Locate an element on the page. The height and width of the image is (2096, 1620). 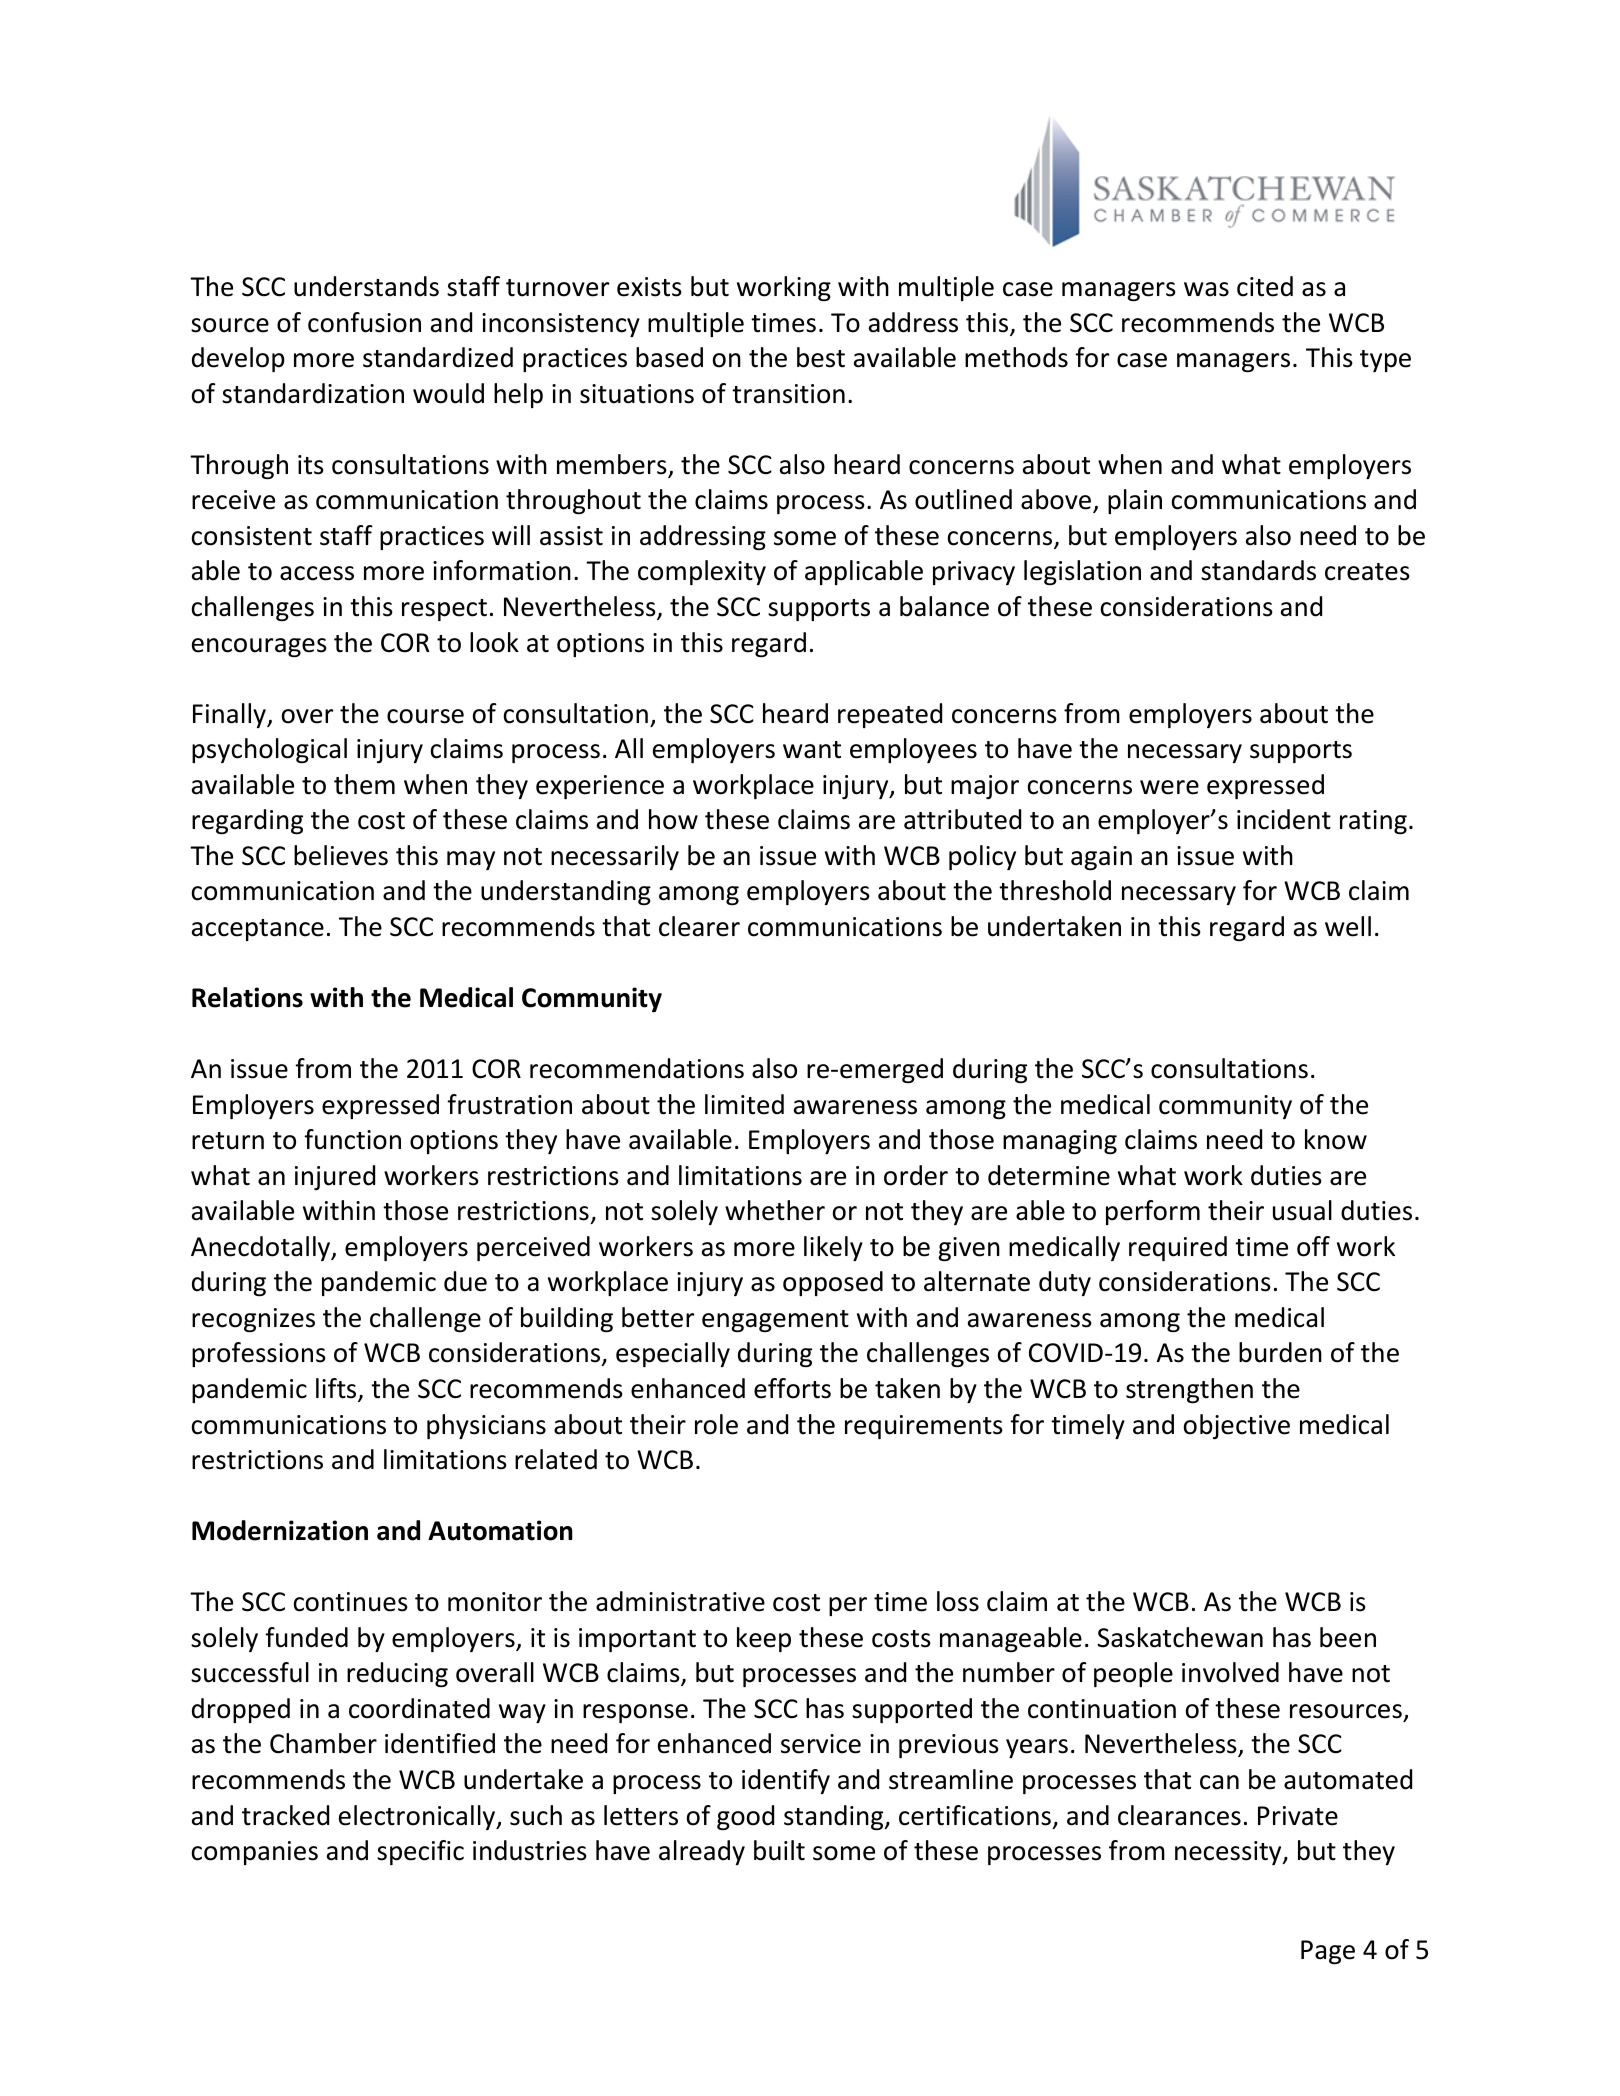
function is located at coordinates (352, 1139).
